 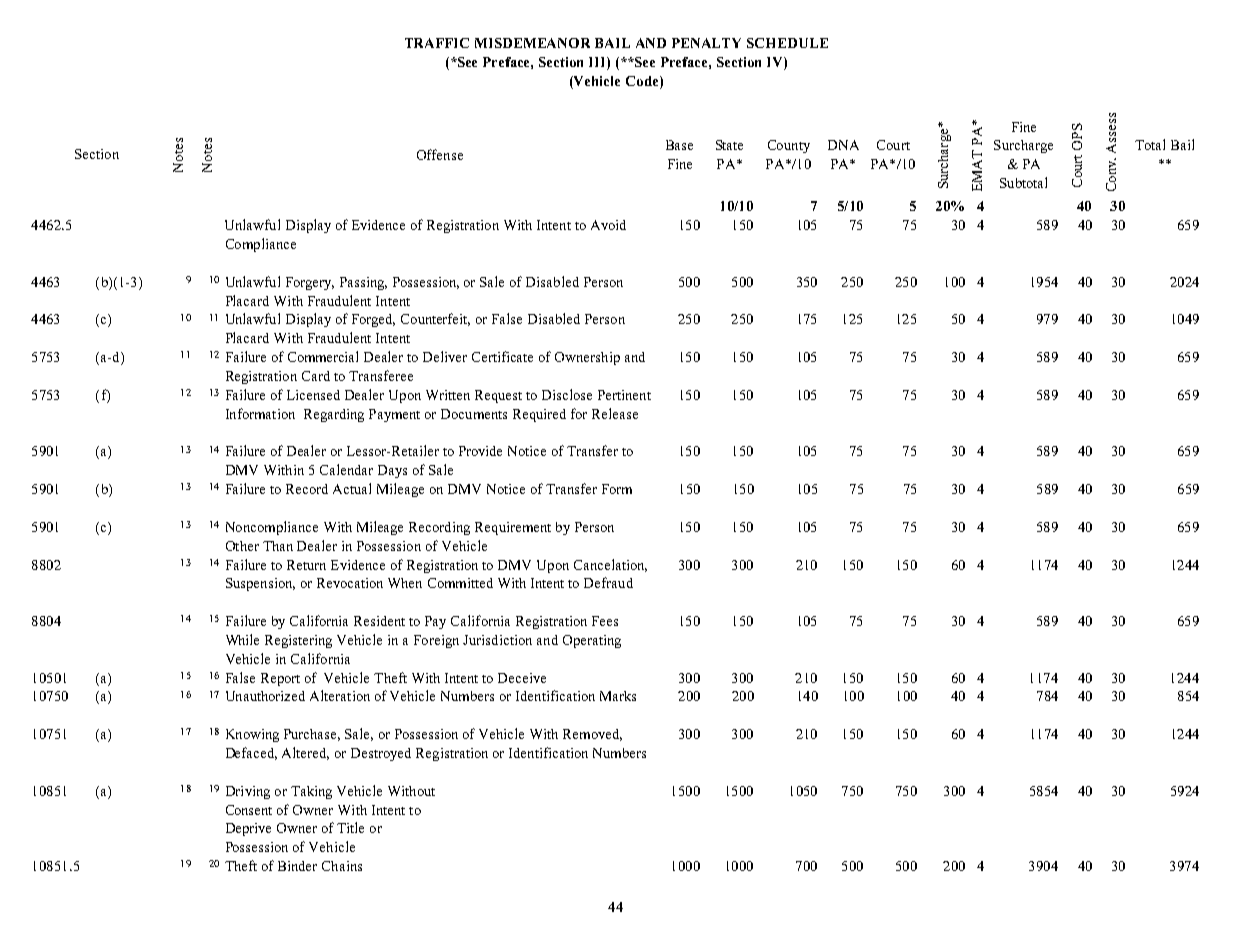 I want to click on Release, so click(x=615, y=413).
